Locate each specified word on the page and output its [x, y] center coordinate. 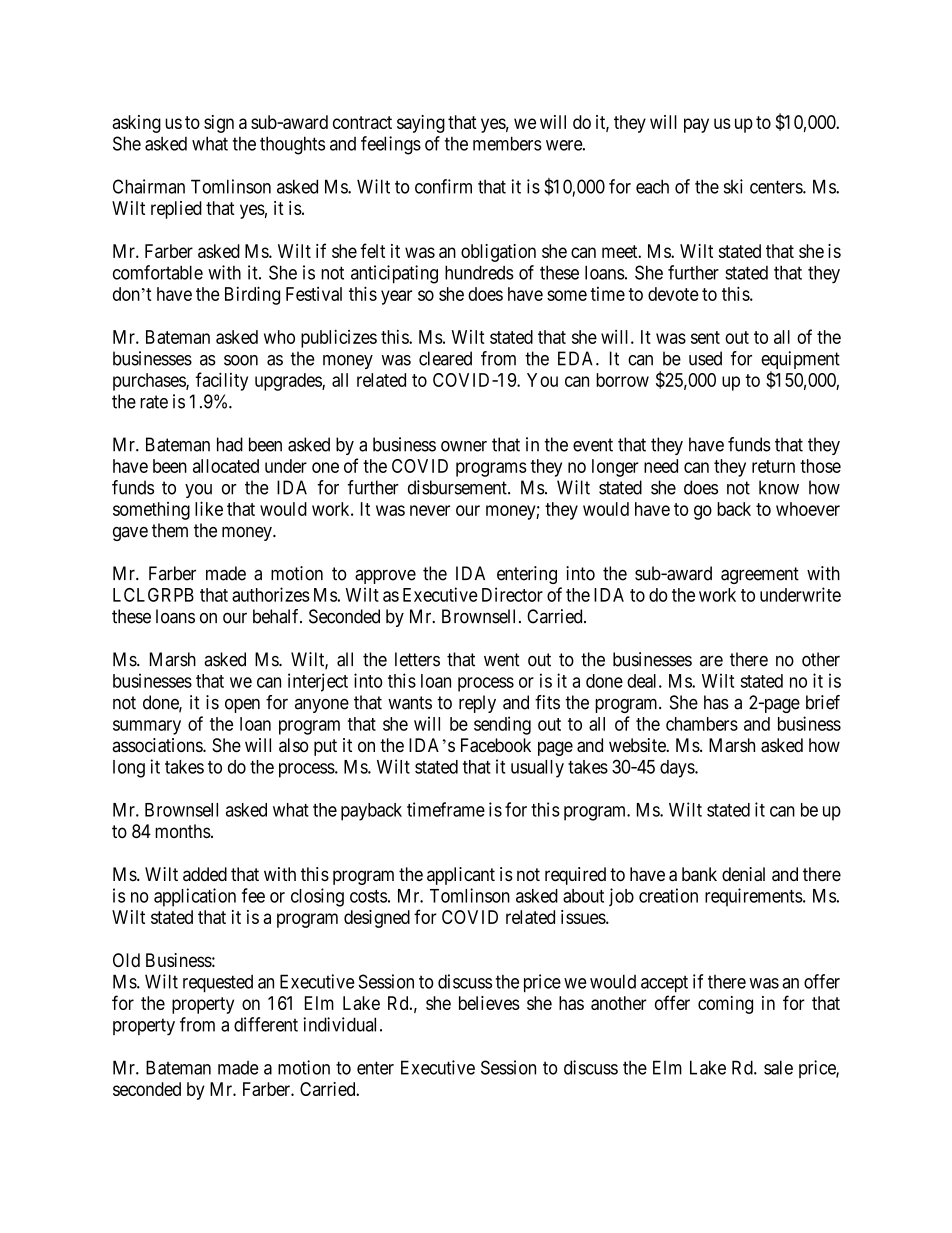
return [773, 466]
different [266, 1024]
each [652, 186]
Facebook [496, 745]
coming [725, 1005]
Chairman [149, 186]
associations [158, 745]
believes [489, 1003]
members [507, 143]
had [230, 444]
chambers [702, 724]
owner [464, 446]
